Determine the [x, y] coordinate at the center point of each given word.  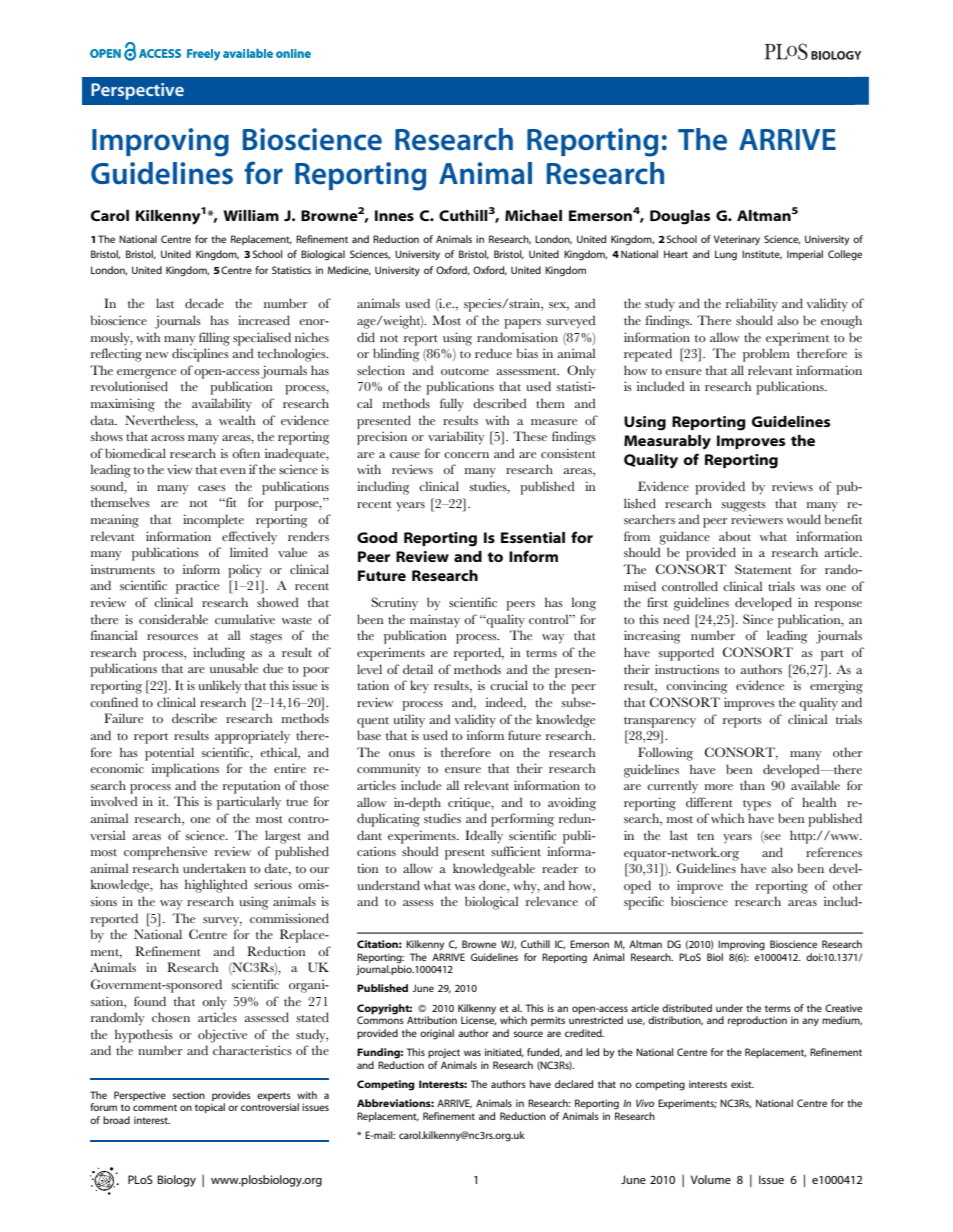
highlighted [216, 886]
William [251, 215]
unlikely [220, 687]
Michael [533, 215]
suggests [743, 506]
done [493, 885]
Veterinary [737, 240]
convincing [697, 687]
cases [212, 488]
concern [466, 455]
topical [210, 1108]
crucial [509, 685]
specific [644, 903]
